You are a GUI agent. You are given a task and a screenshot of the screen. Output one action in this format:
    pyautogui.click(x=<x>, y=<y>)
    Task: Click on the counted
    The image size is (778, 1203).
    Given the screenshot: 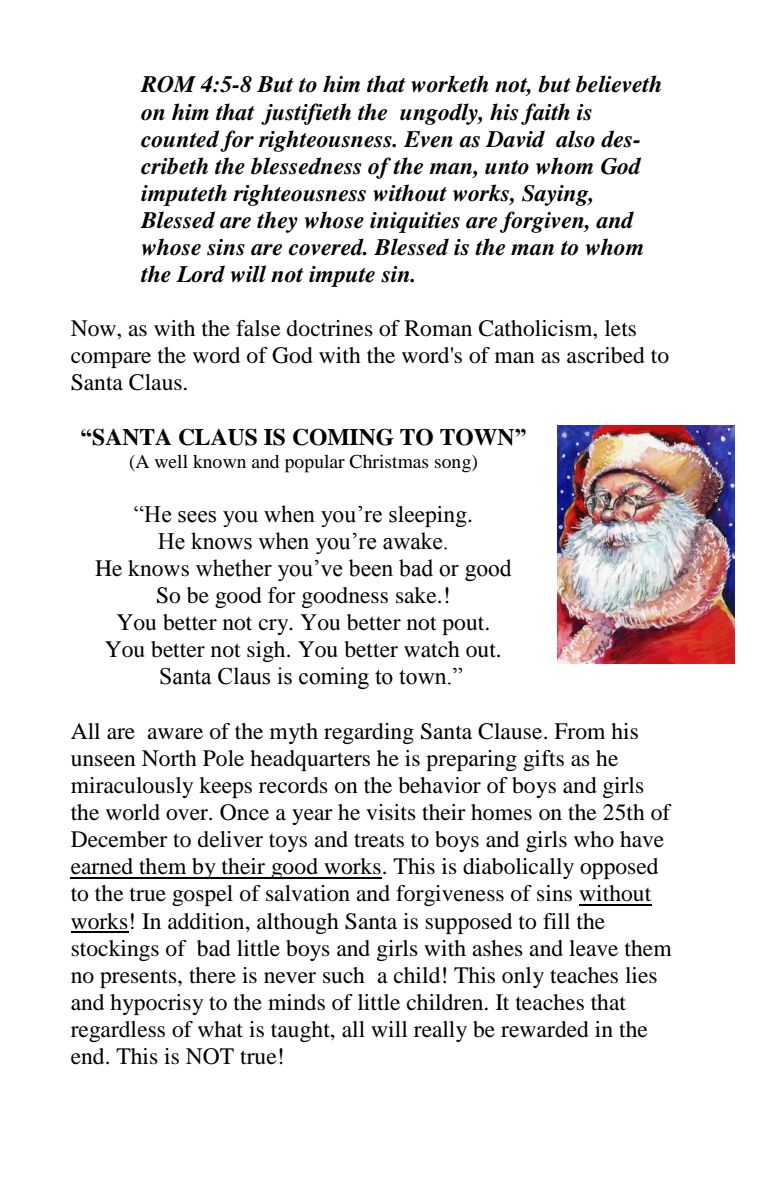 What is the action you would take?
    pyautogui.click(x=180, y=139)
